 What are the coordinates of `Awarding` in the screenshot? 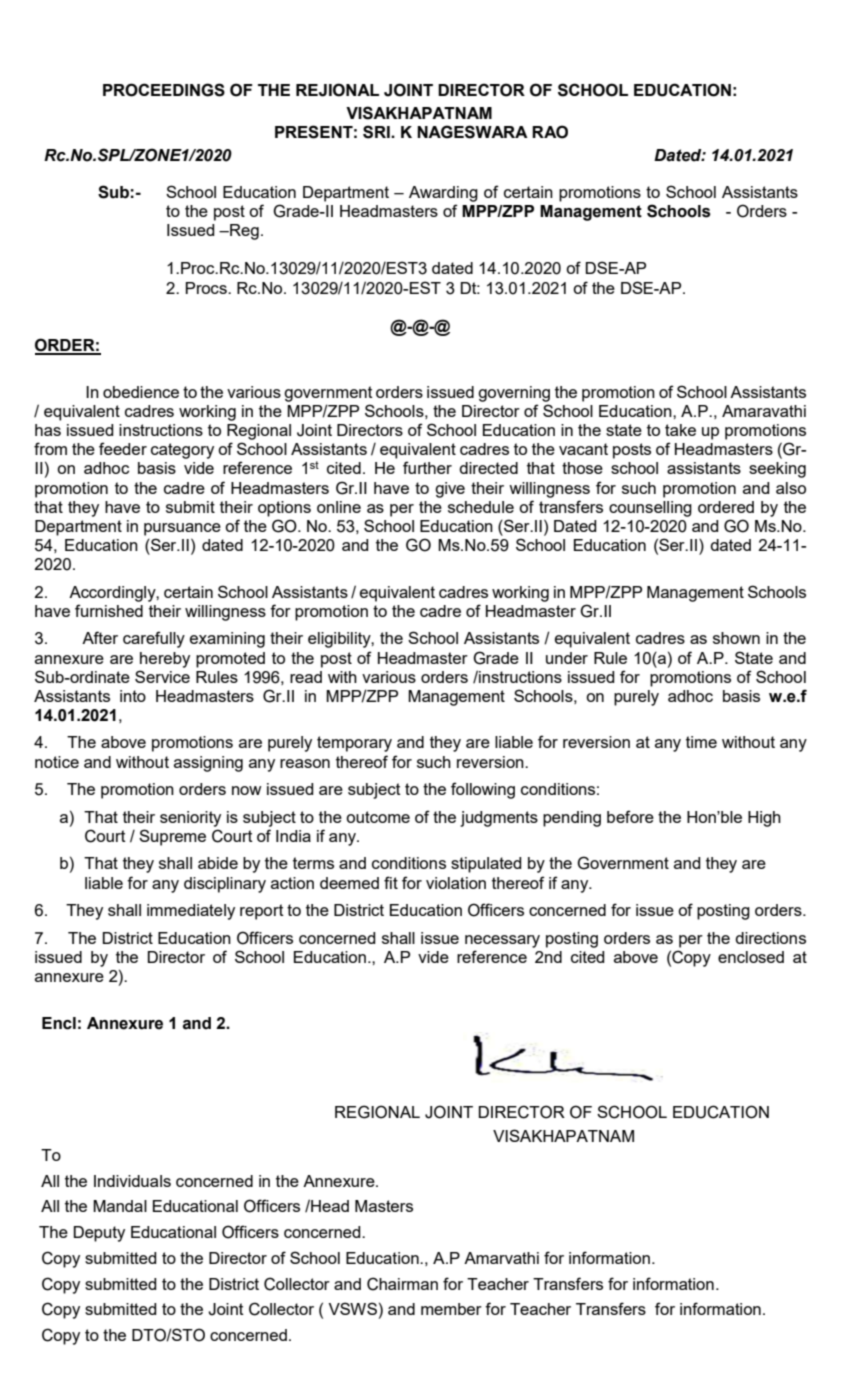 It's located at (443, 194).
